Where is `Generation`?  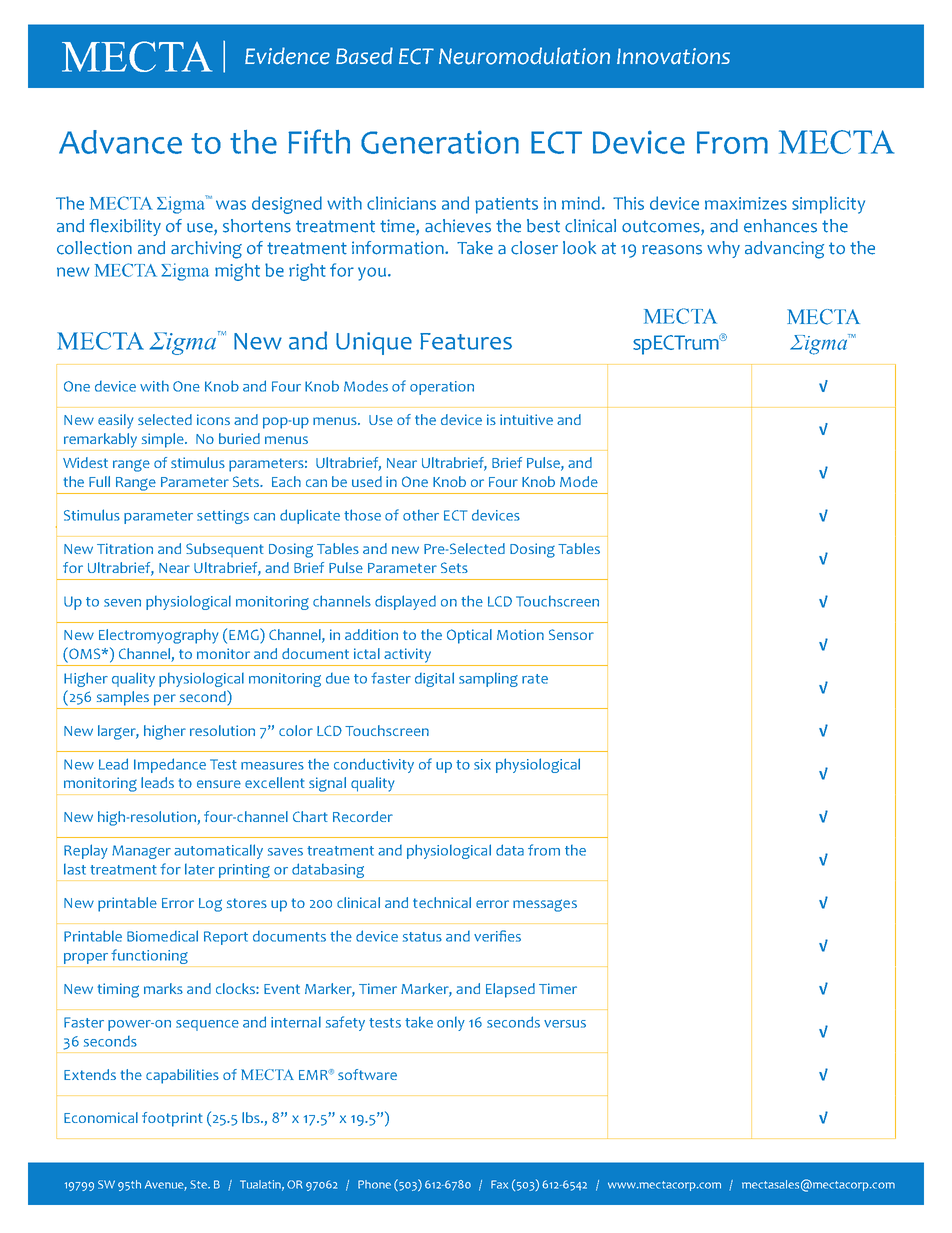
Generation is located at coordinates (440, 142).
